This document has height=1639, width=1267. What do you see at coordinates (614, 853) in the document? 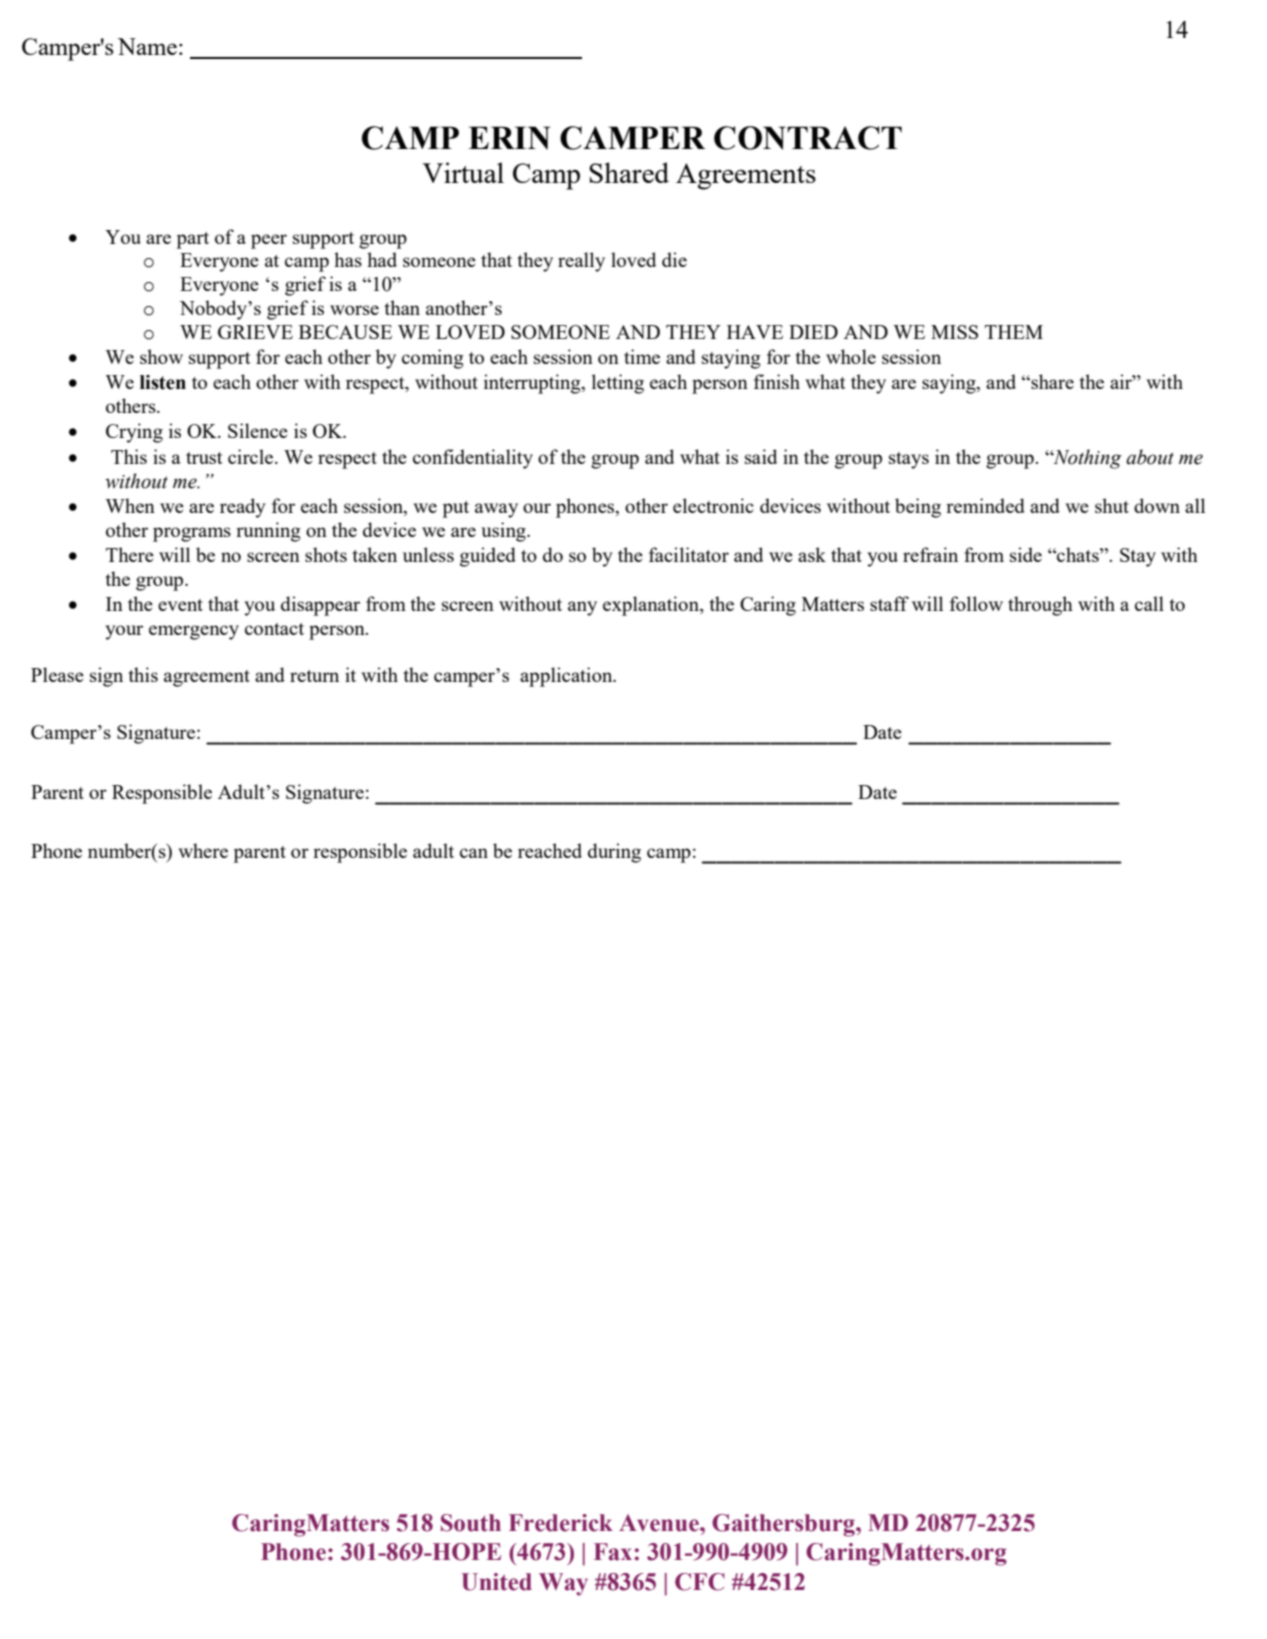
I see `during` at bounding box center [614, 853].
